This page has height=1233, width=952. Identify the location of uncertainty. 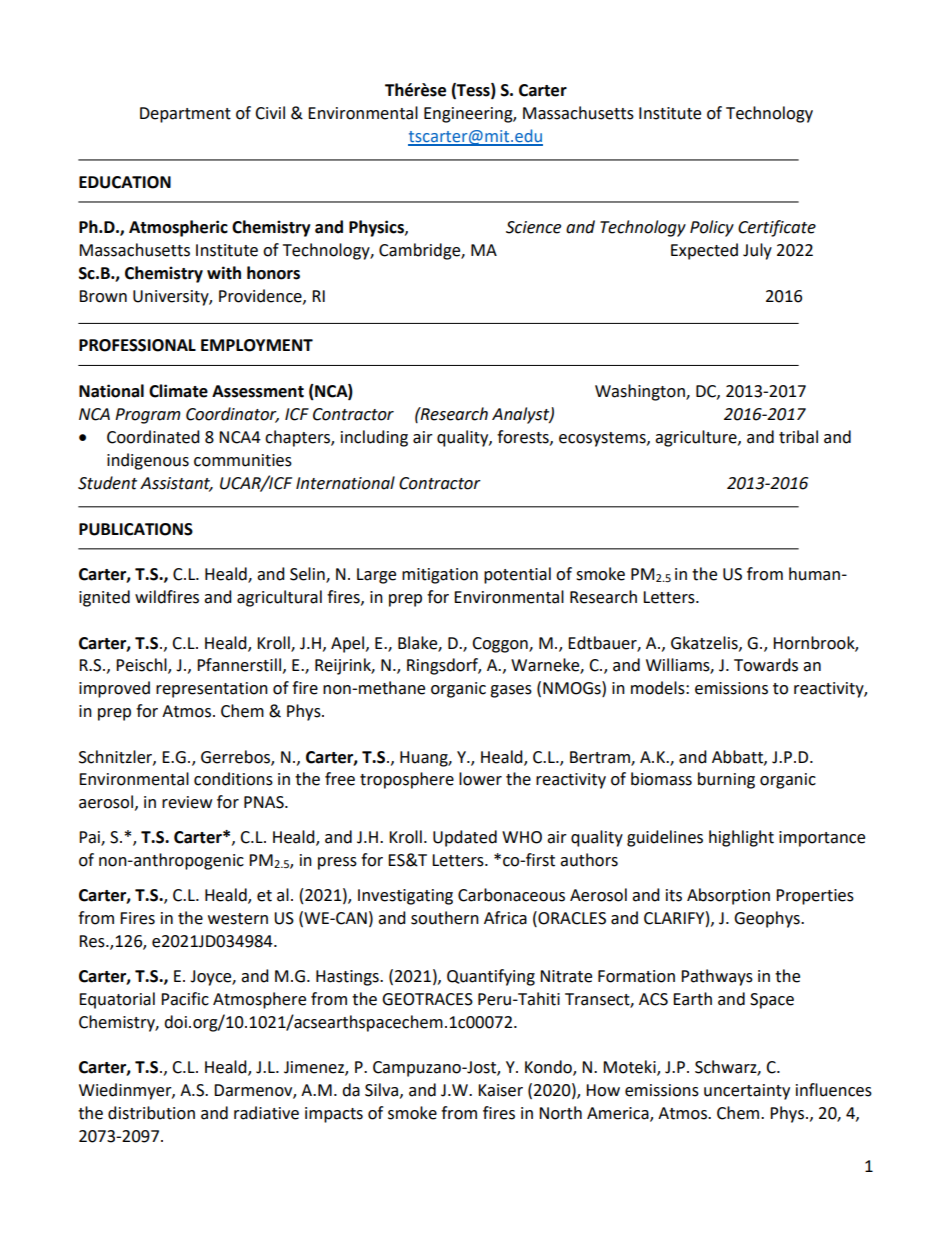
(747, 1092).
